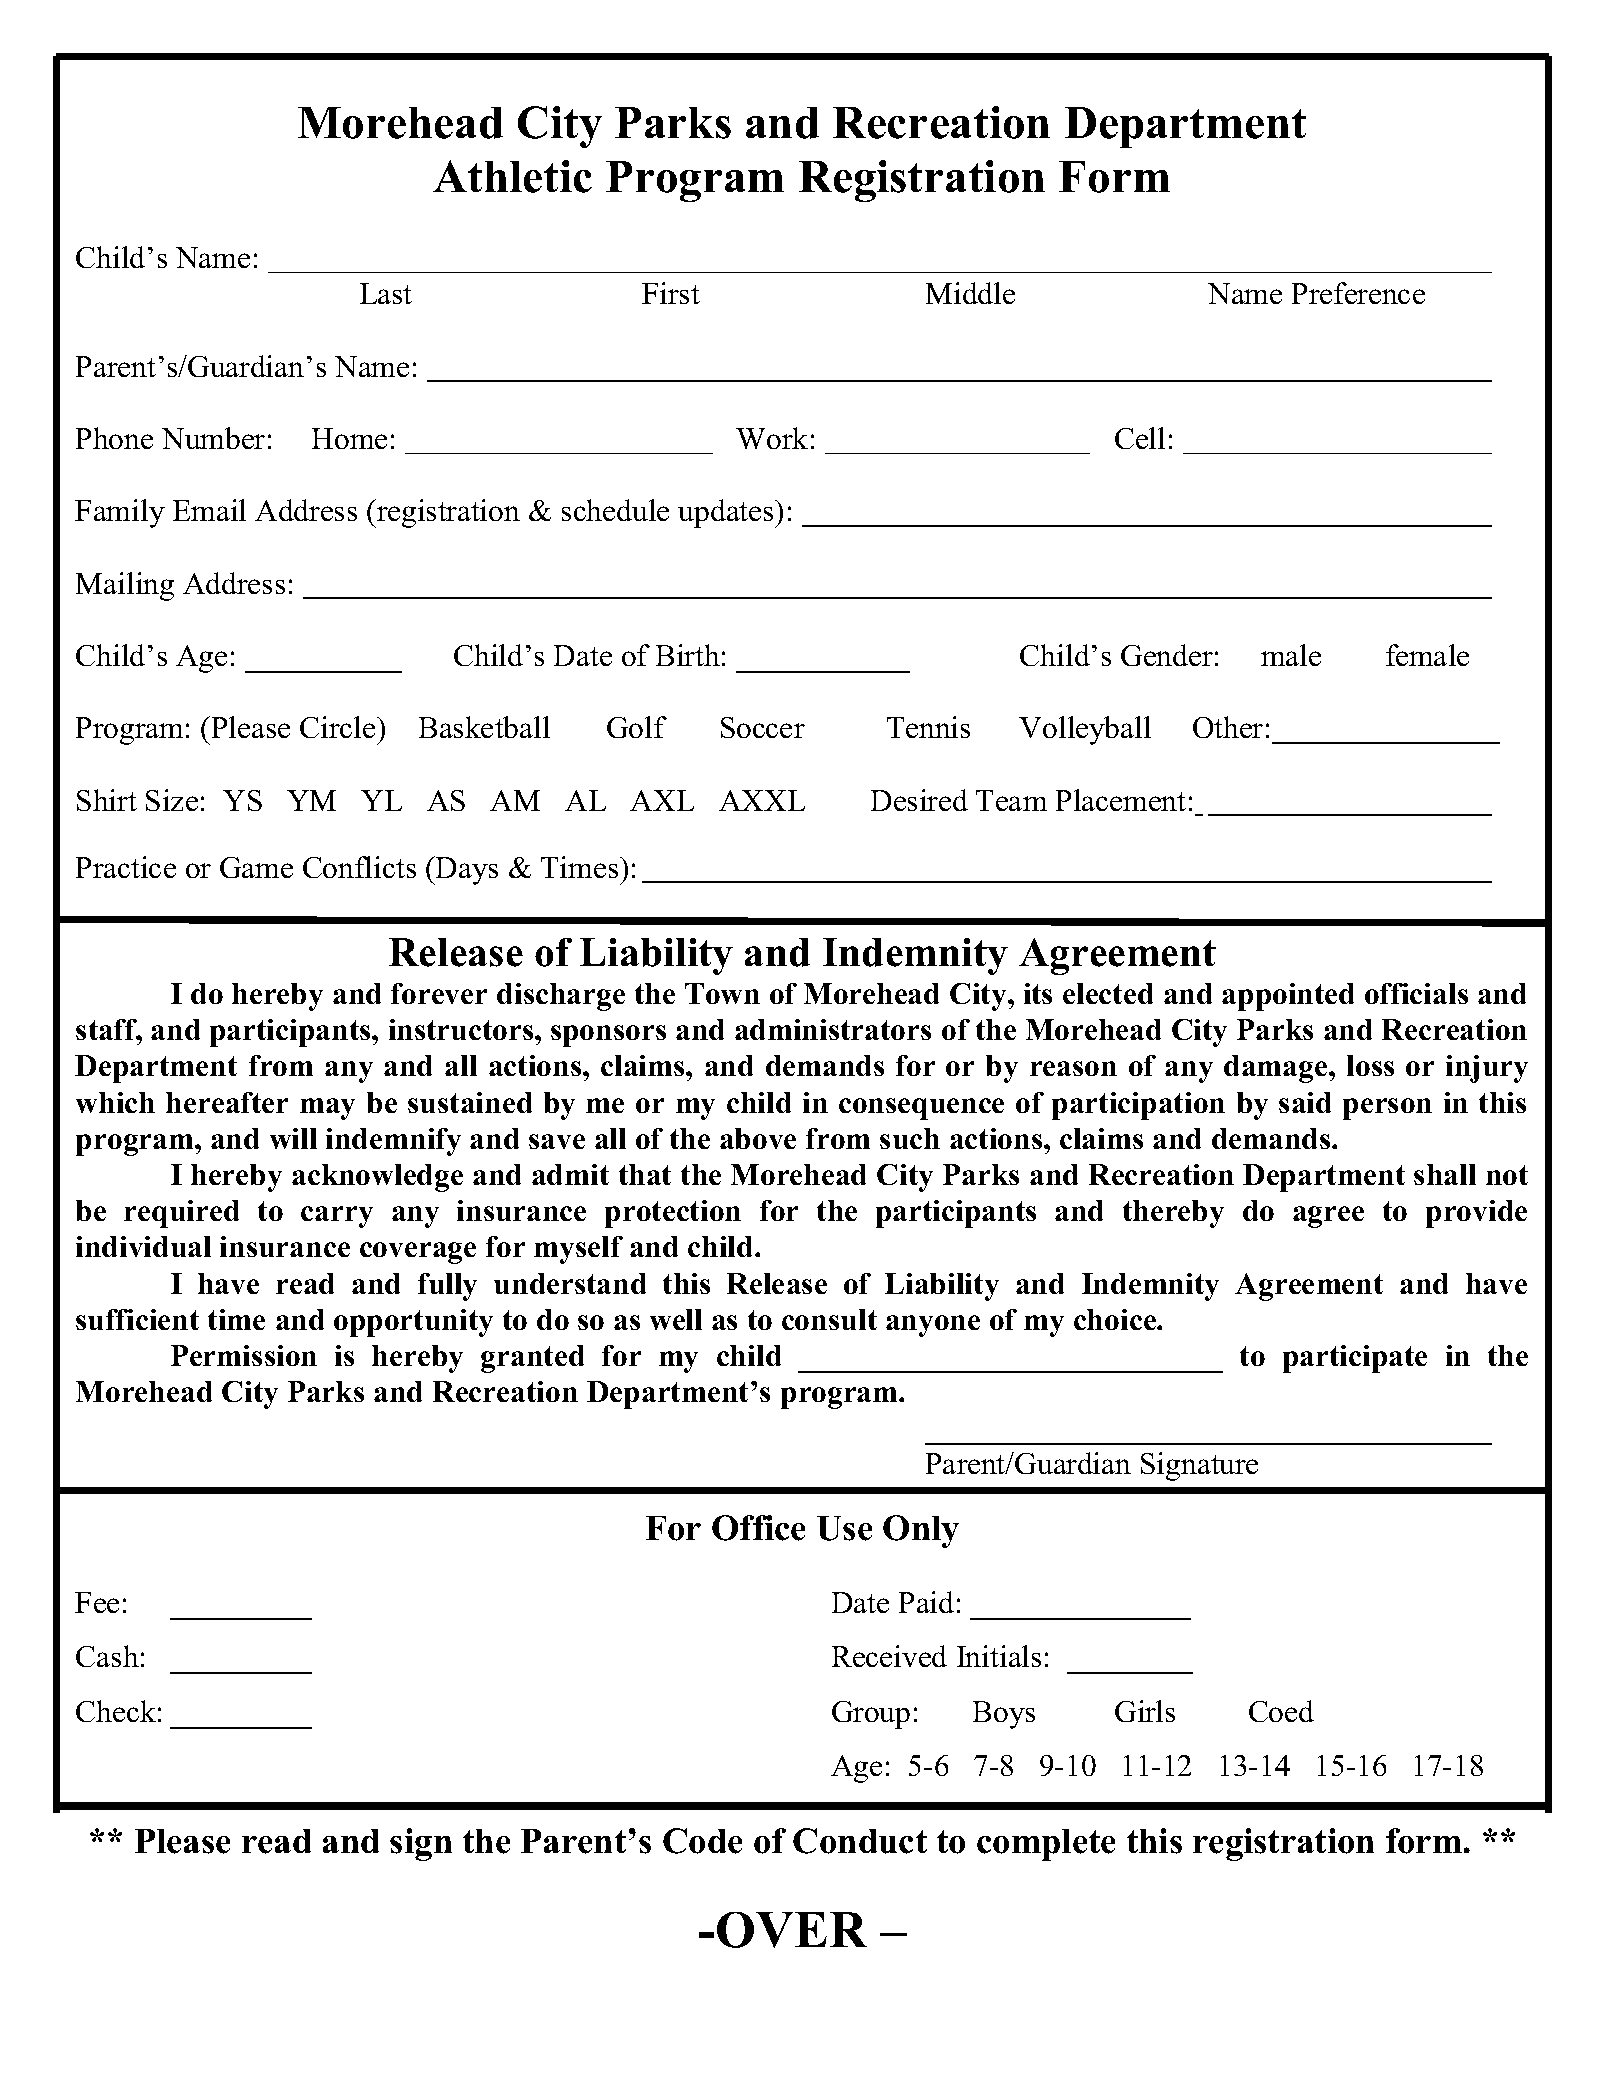 The width and height of the screenshot is (1605, 2077). Describe the element at coordinates (1288, 997) in the screenshot. I see `appointed` at that location.
